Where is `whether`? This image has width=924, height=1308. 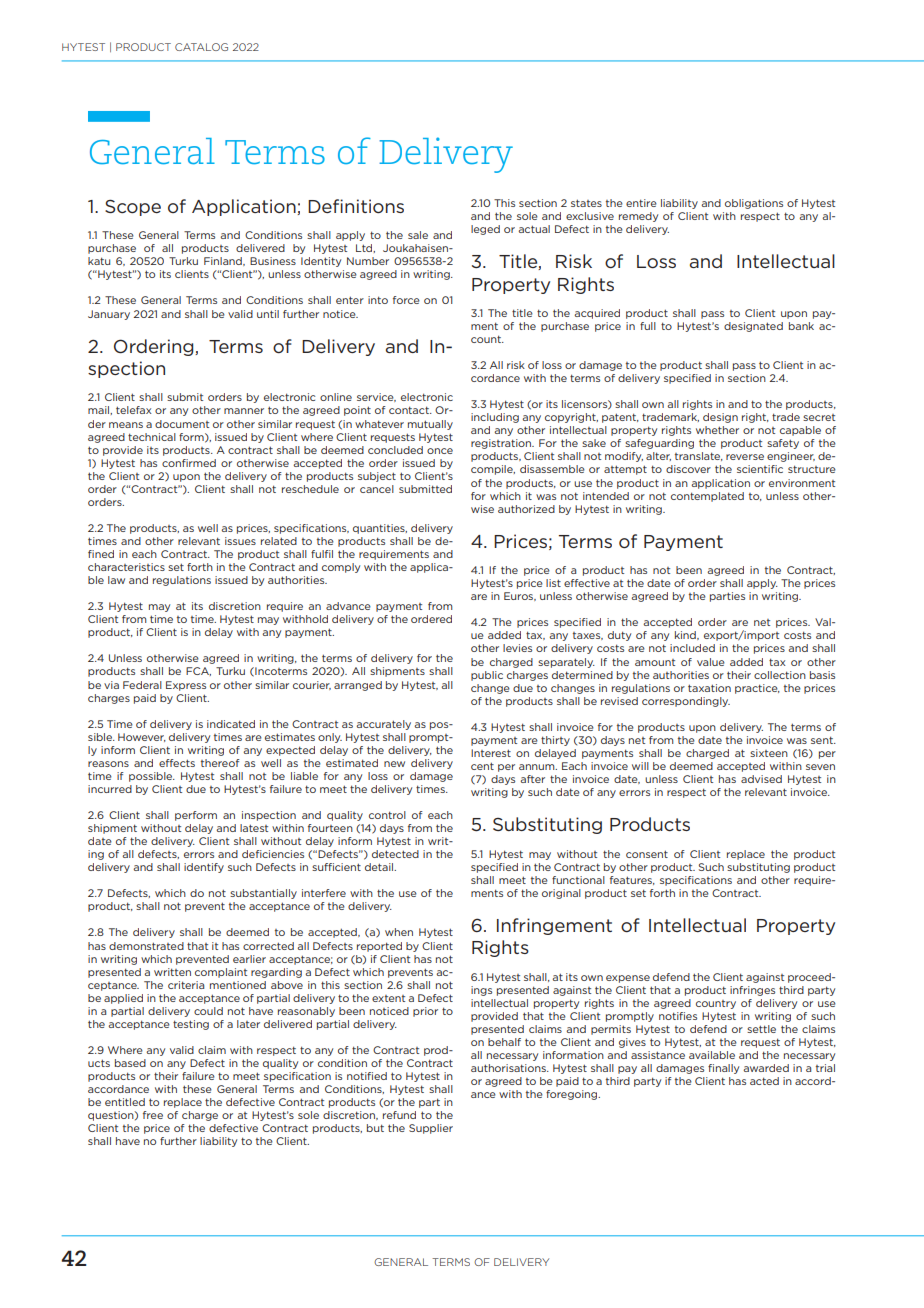
whether is located at coordinates (717, 430).
